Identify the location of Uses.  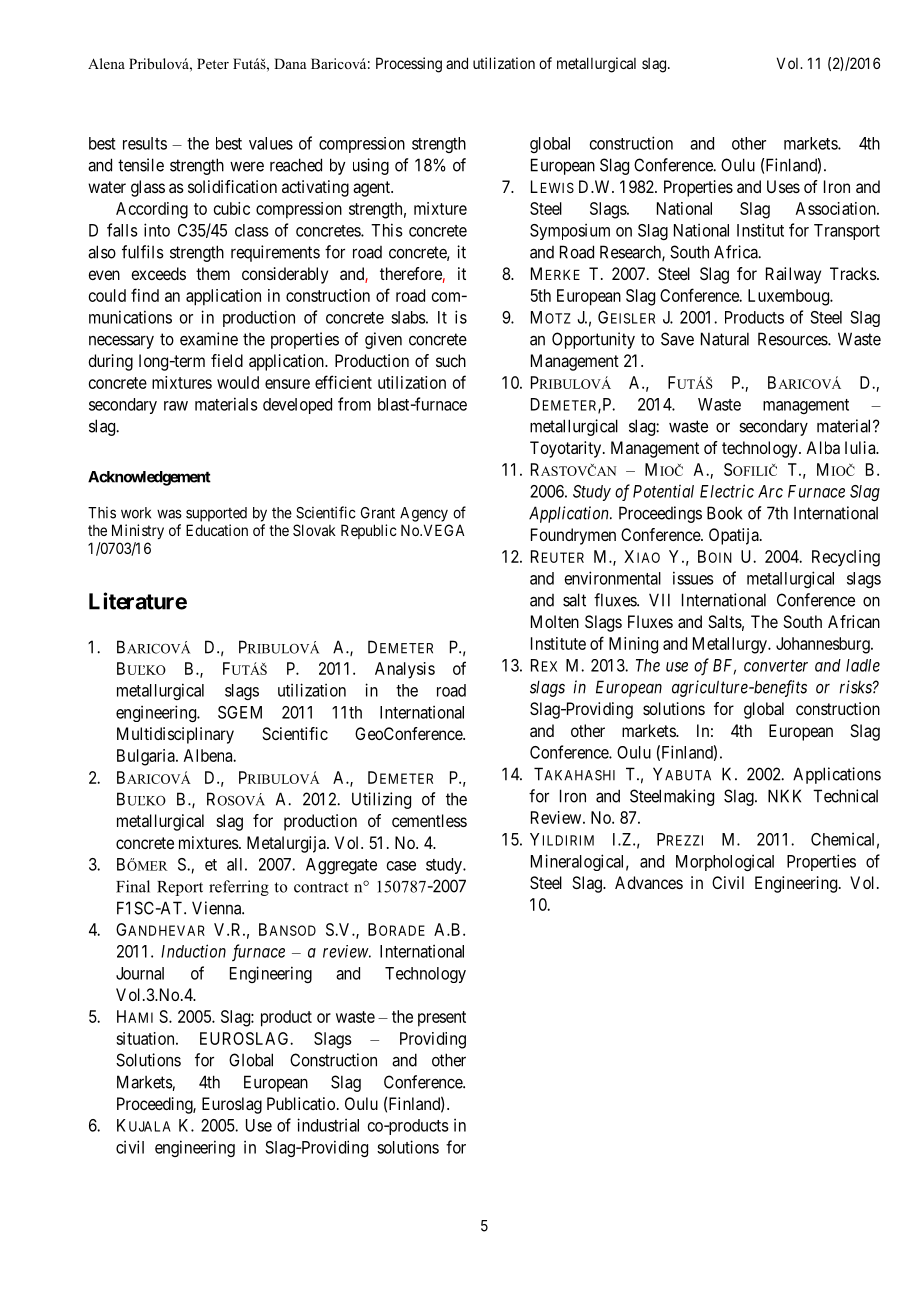
(783, 186).
